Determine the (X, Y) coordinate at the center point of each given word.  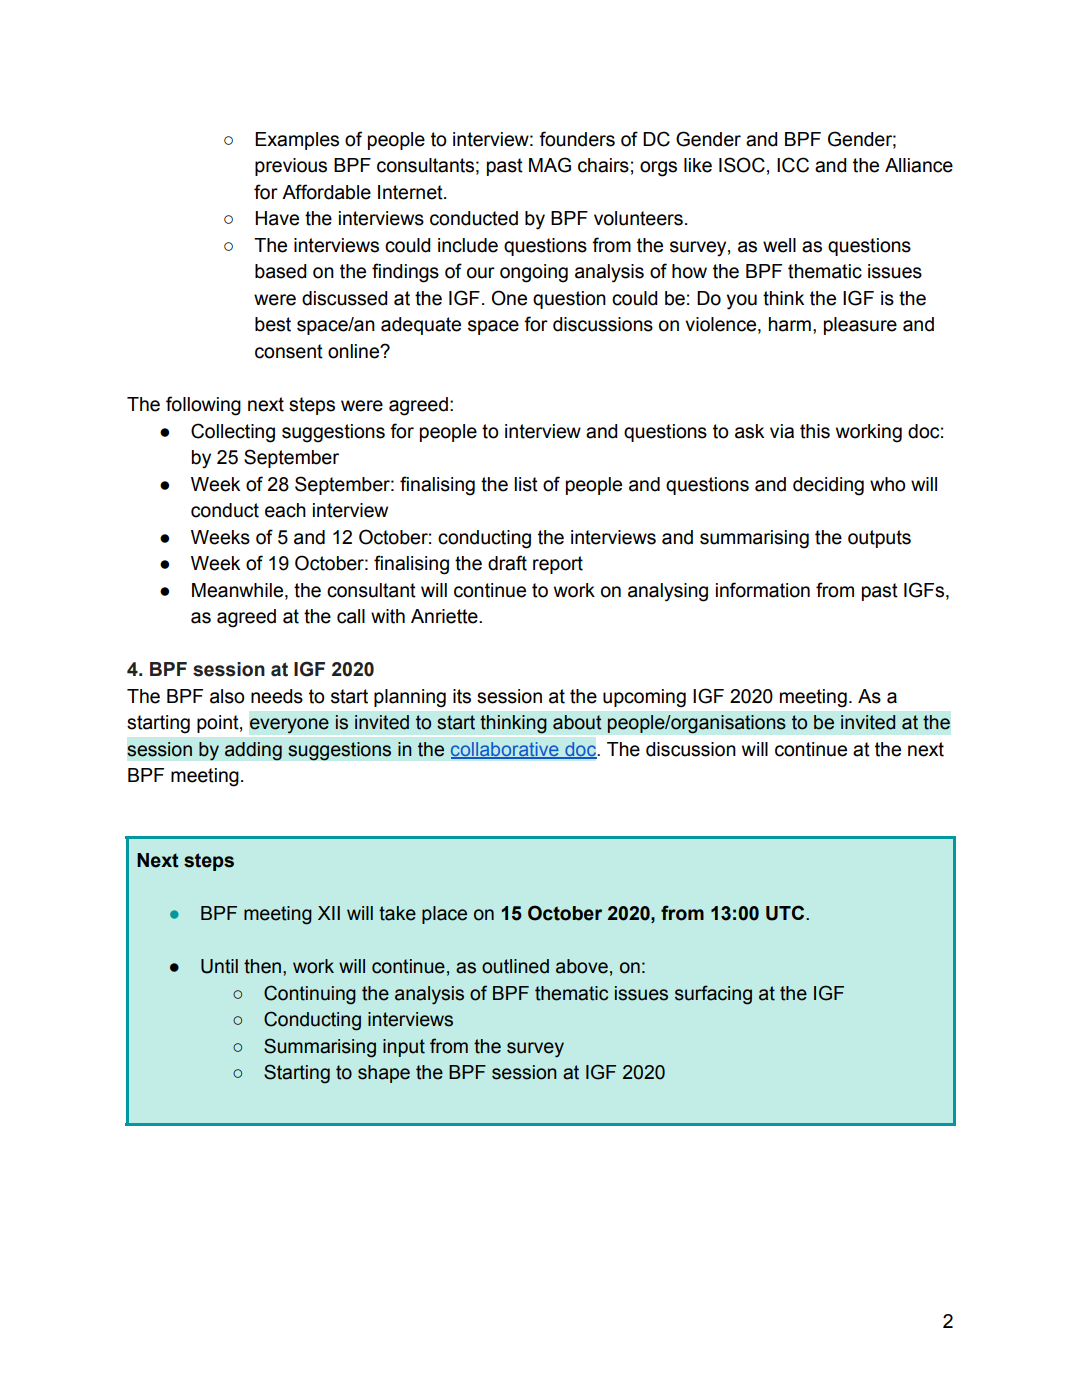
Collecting (233, 433)
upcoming (644, 698)
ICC (793, 165)
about (577, 722)
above (582, 966)
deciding (828, 486)
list (526, 484)
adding (253, 751)
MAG (550, 165)
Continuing (310, 995)
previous (291, 167)
